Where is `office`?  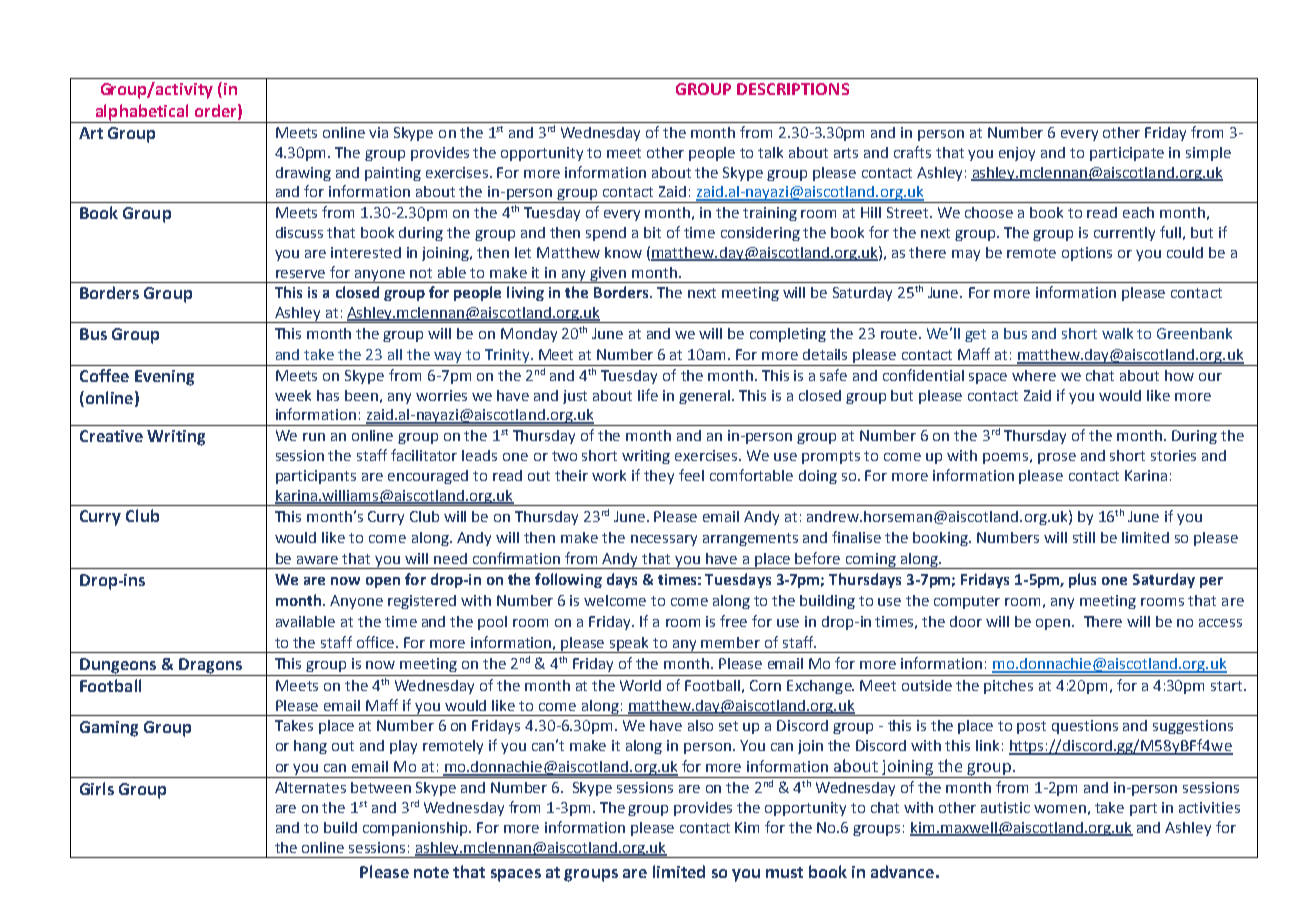 office is located at coordinates (375, 642).
